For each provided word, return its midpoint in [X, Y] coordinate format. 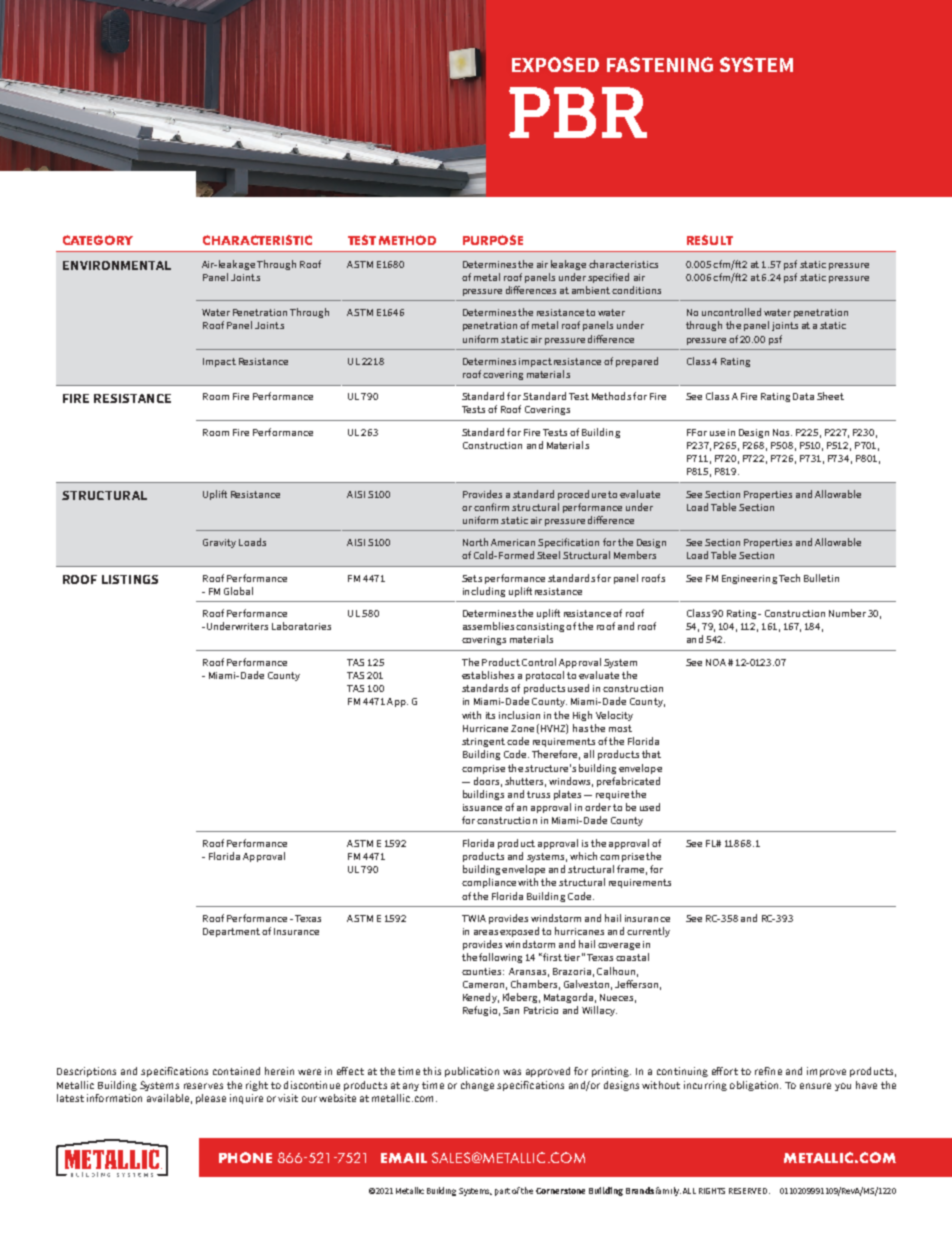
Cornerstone [560, 1191]
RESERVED [749, 1191]
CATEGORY [98, 240]
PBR [578, 112]
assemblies [488, 626]
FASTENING [660, 64]
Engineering [749, 579]
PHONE [245, 1157]
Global [238, 591]
